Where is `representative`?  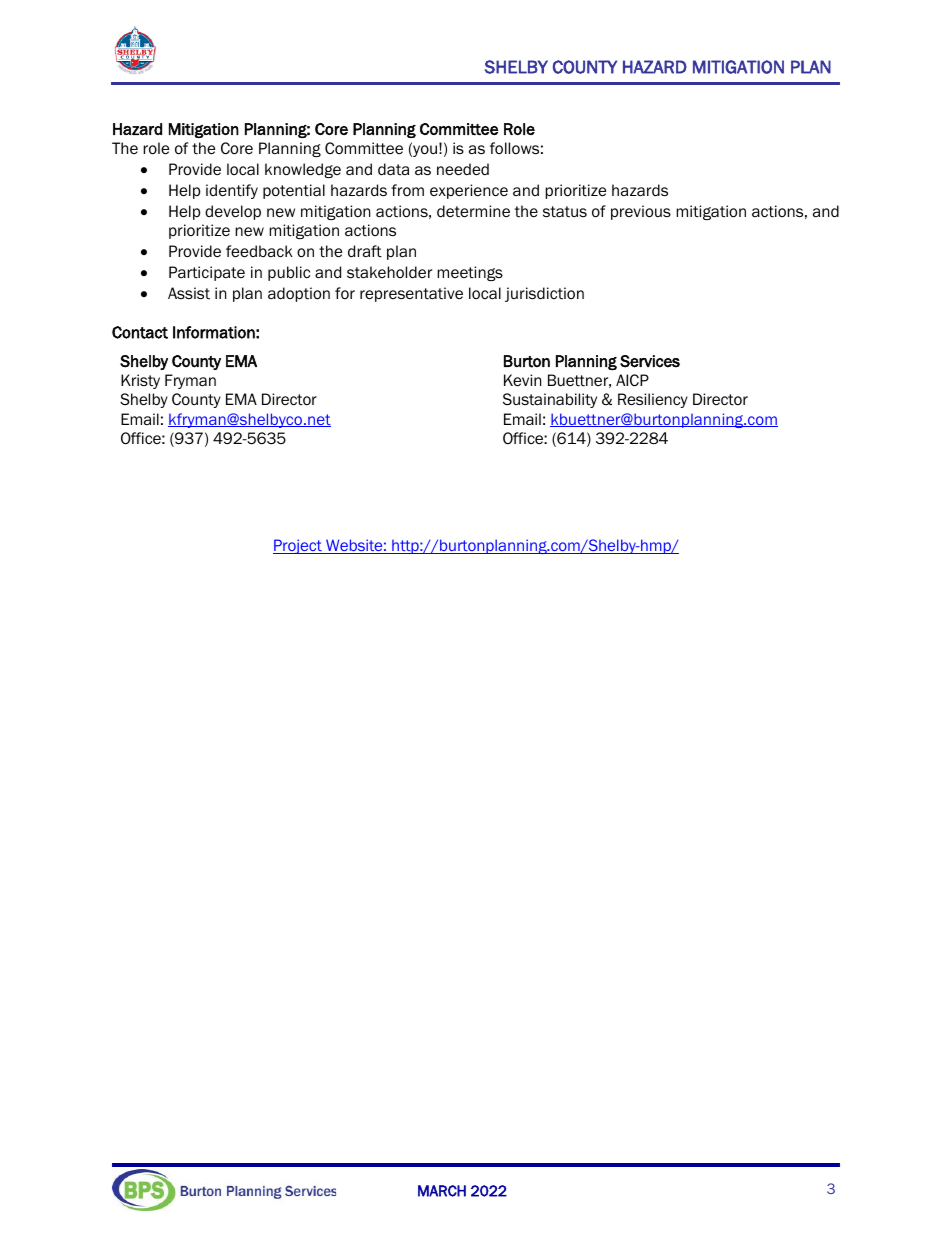
representative is located at coordinates (411, 294).
